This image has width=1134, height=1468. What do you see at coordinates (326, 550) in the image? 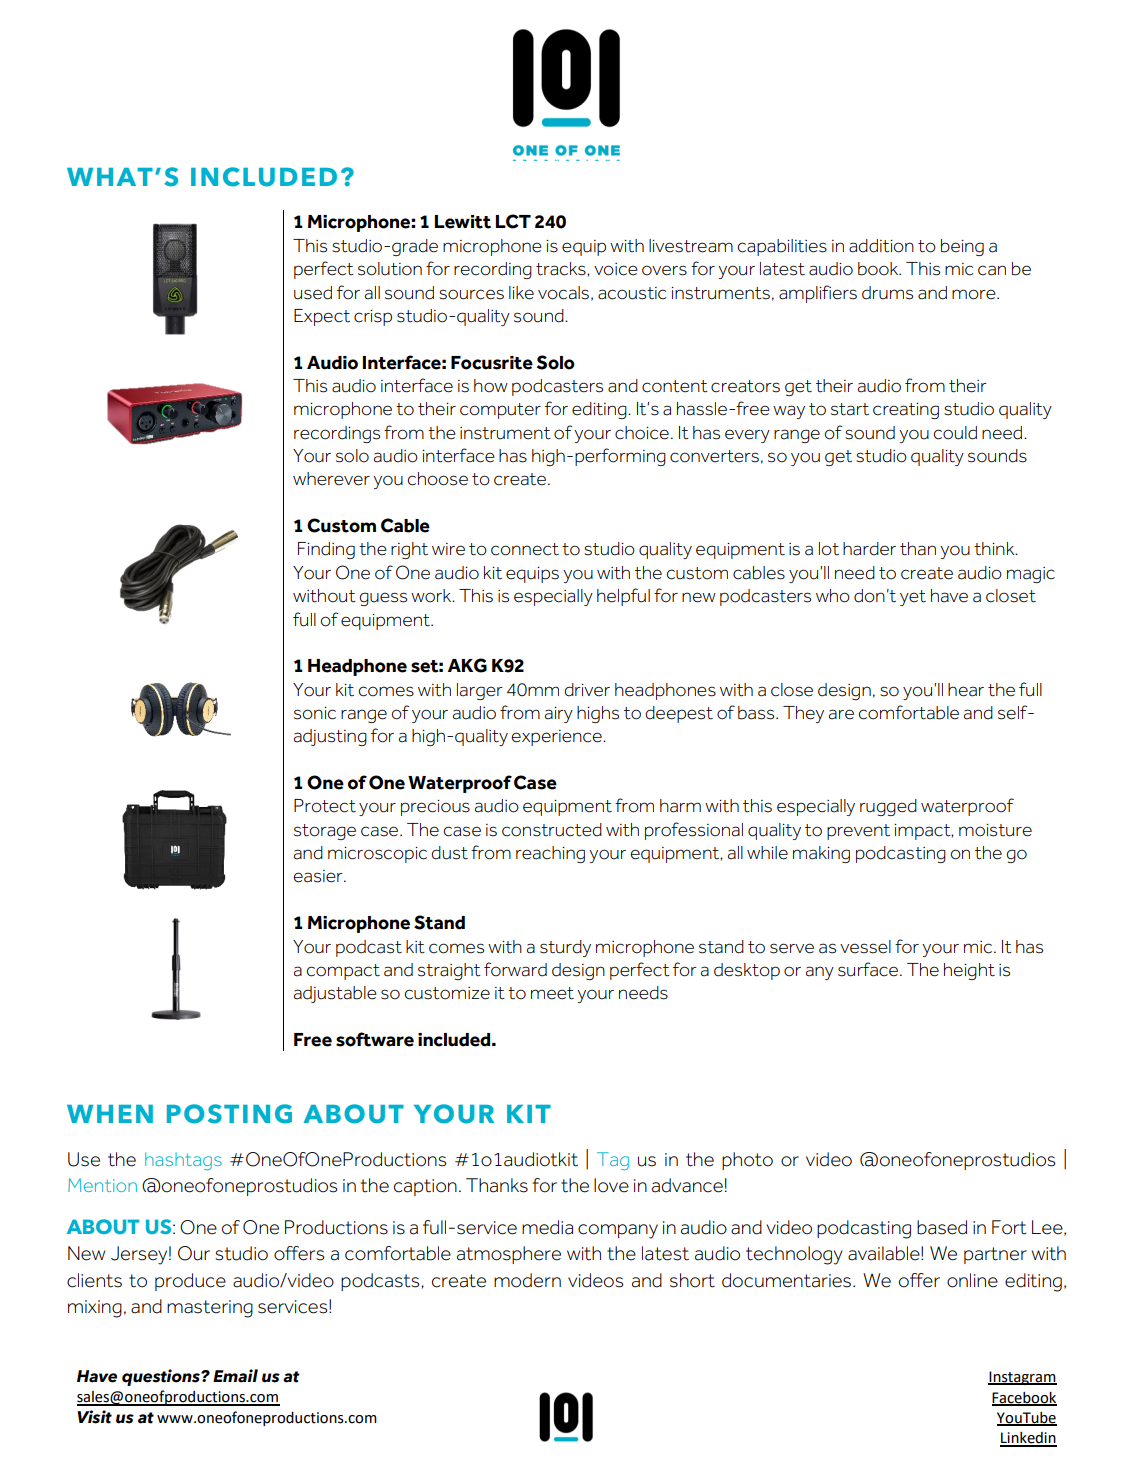
I see `Finding` at bounding box center [326, 550].
